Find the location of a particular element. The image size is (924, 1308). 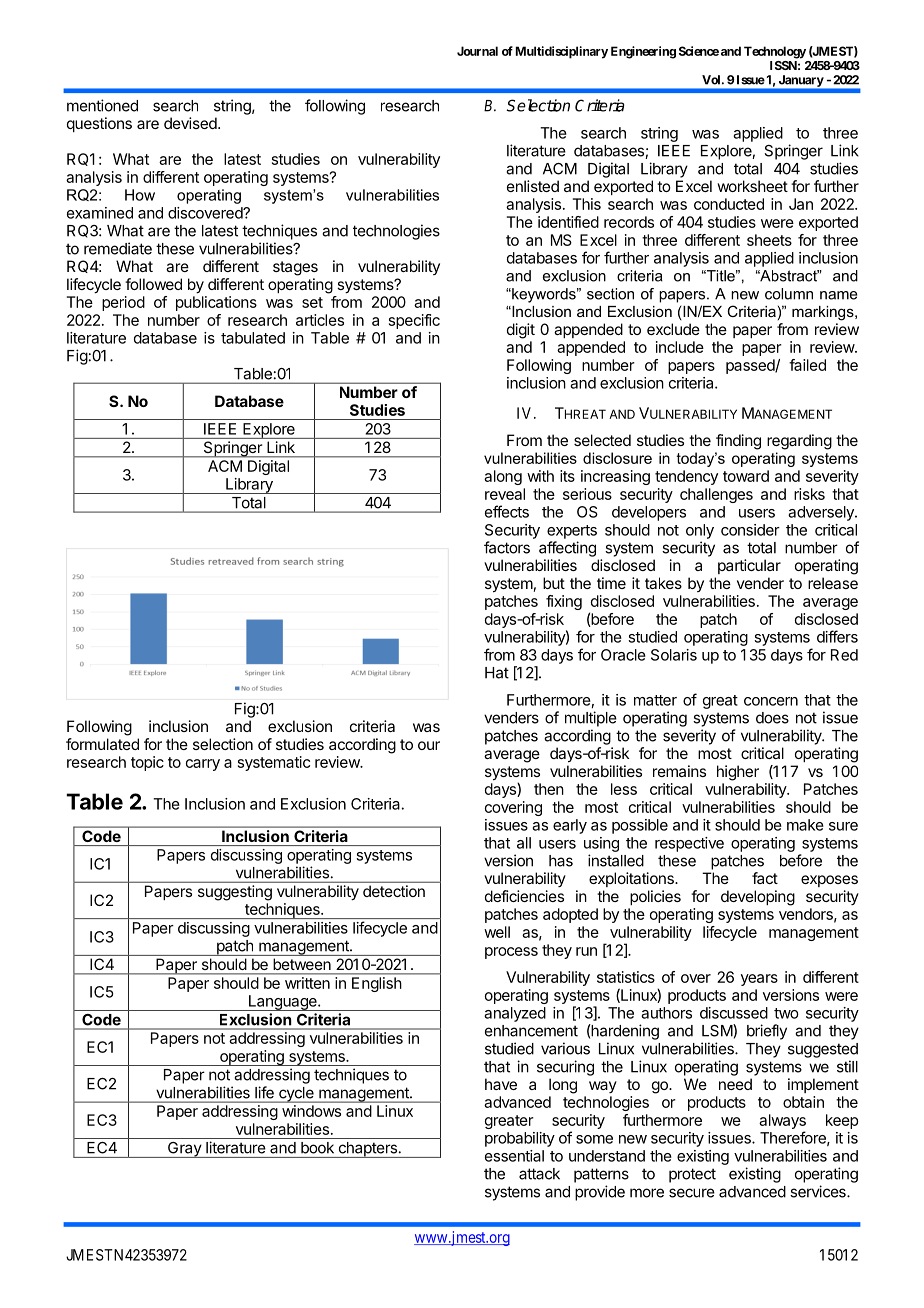

does is located at coordinates (772, 718).
